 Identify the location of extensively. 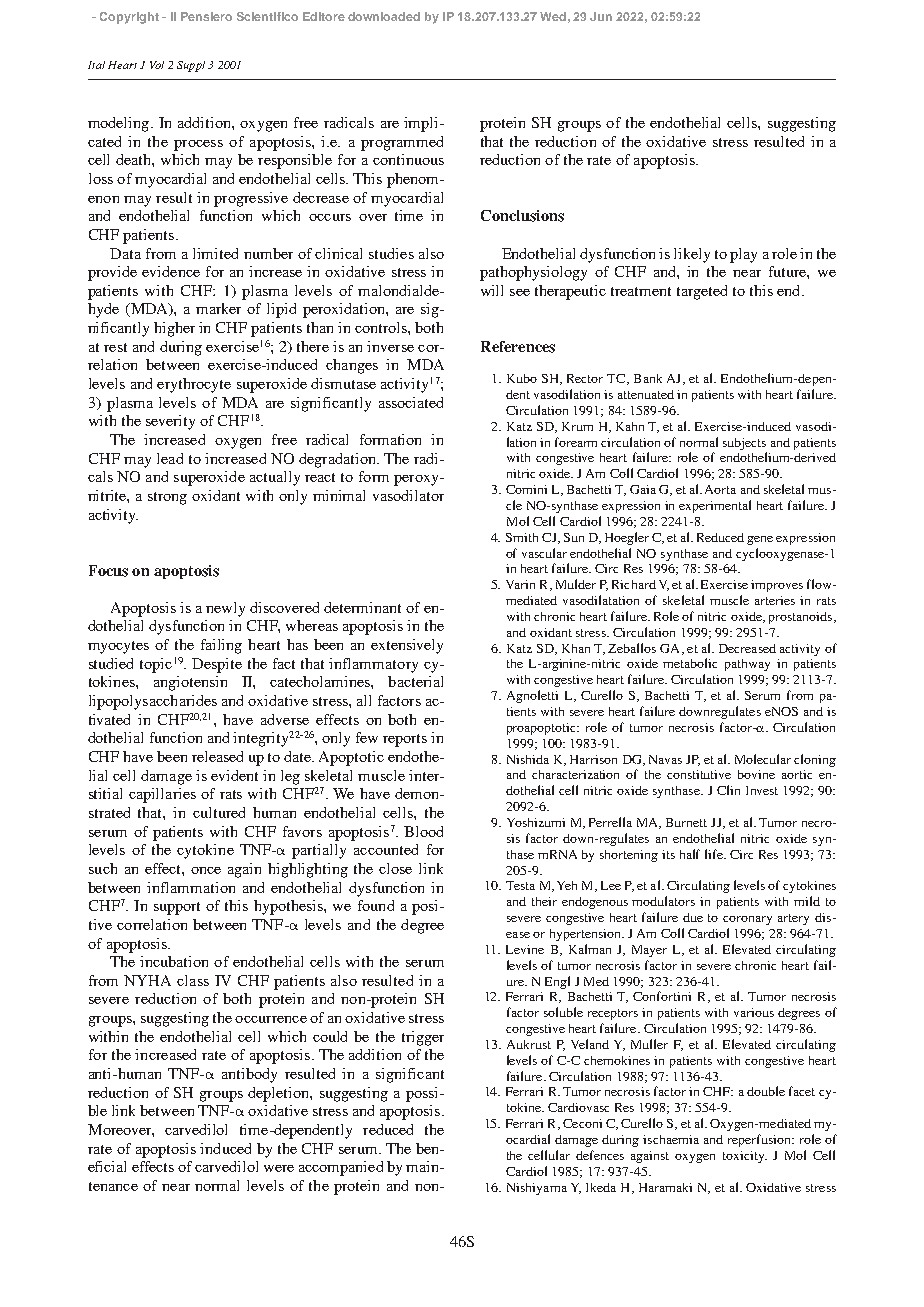
(407, 646).
